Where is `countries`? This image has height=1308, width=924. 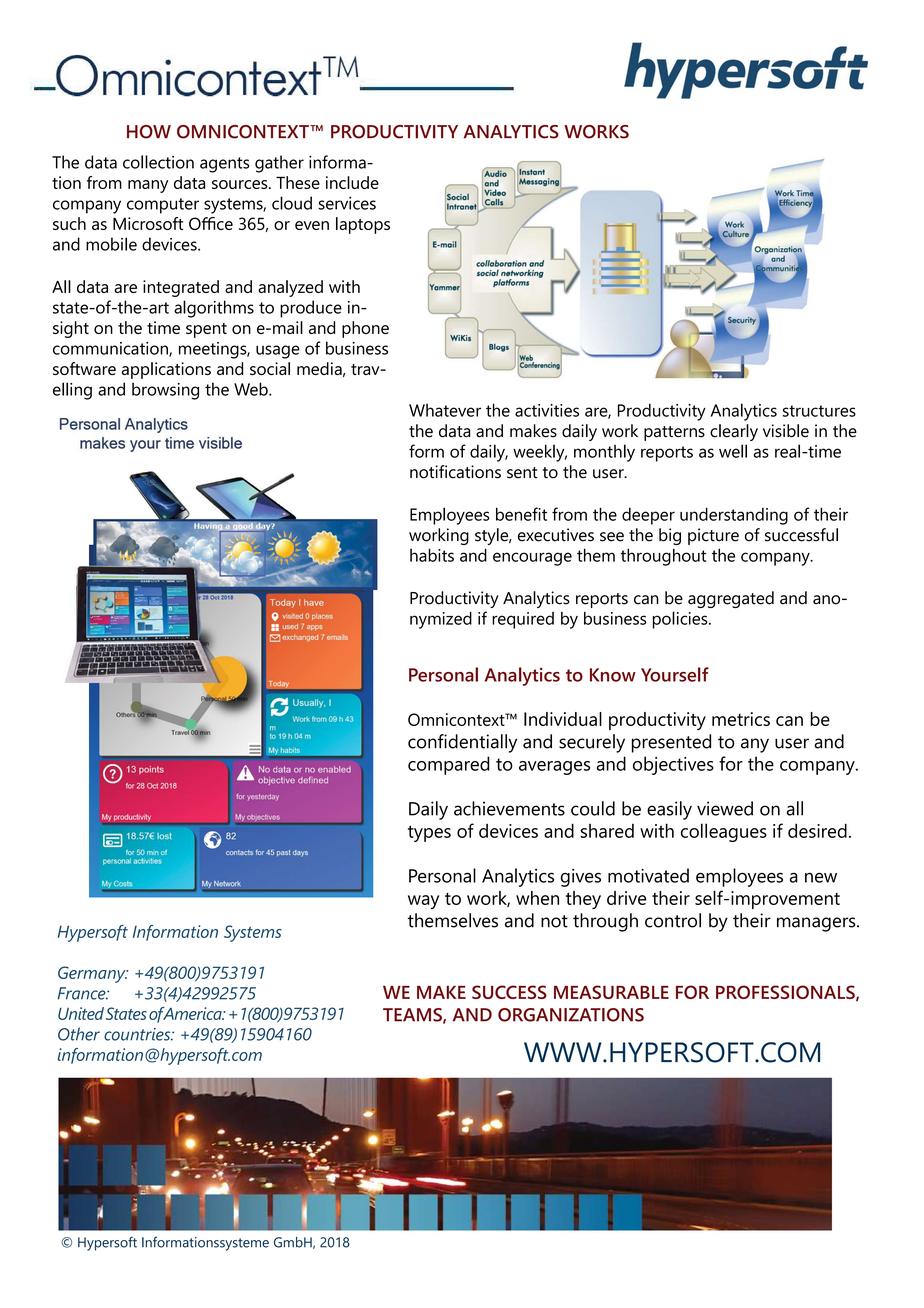 countries is located at coordinates (138, 1034).
